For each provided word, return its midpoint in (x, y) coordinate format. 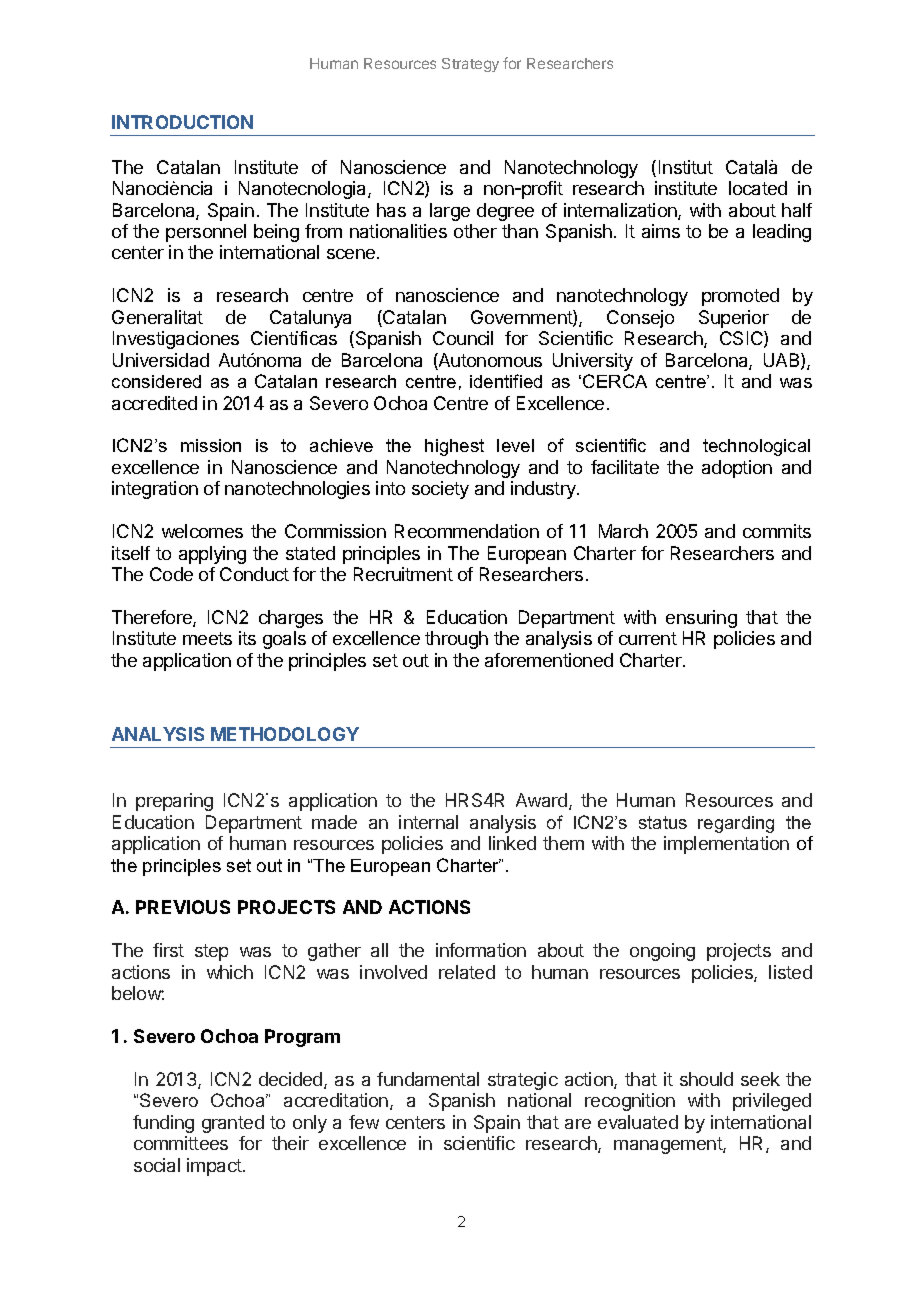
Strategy (470, 65)
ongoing (662, 952)
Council (463, 338)
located (758, 188)
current (648, 638)
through (456, 640)
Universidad (161, 360)
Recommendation (467, 531)
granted (233, 1124)
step (211, 952)
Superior (734, 319)
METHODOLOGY (285, 734)
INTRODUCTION (182, 122)
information (481, 950)
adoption (737, 469)
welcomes (202, 531)
